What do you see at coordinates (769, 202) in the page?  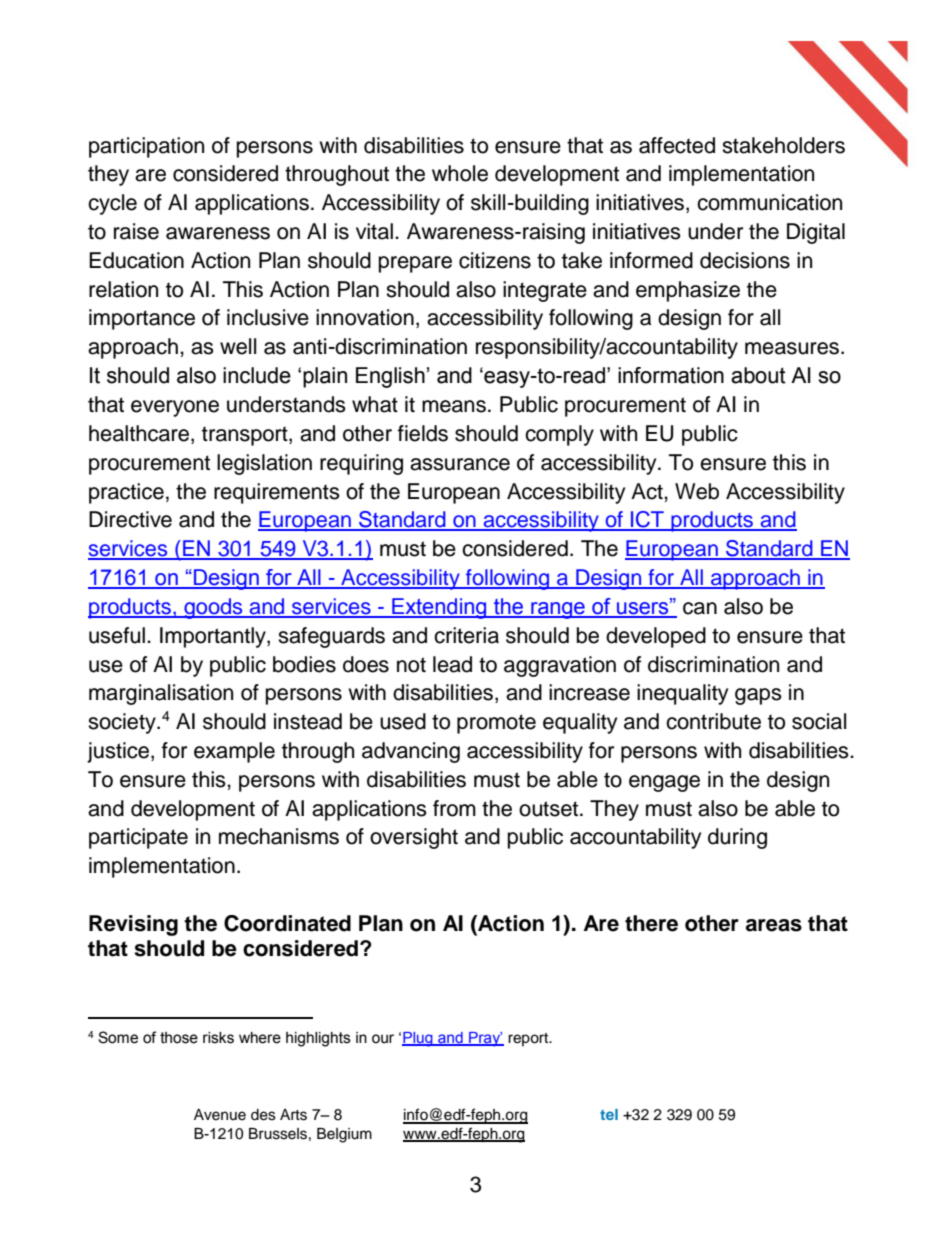 I see `communication` at bounding box center [769, 202].
